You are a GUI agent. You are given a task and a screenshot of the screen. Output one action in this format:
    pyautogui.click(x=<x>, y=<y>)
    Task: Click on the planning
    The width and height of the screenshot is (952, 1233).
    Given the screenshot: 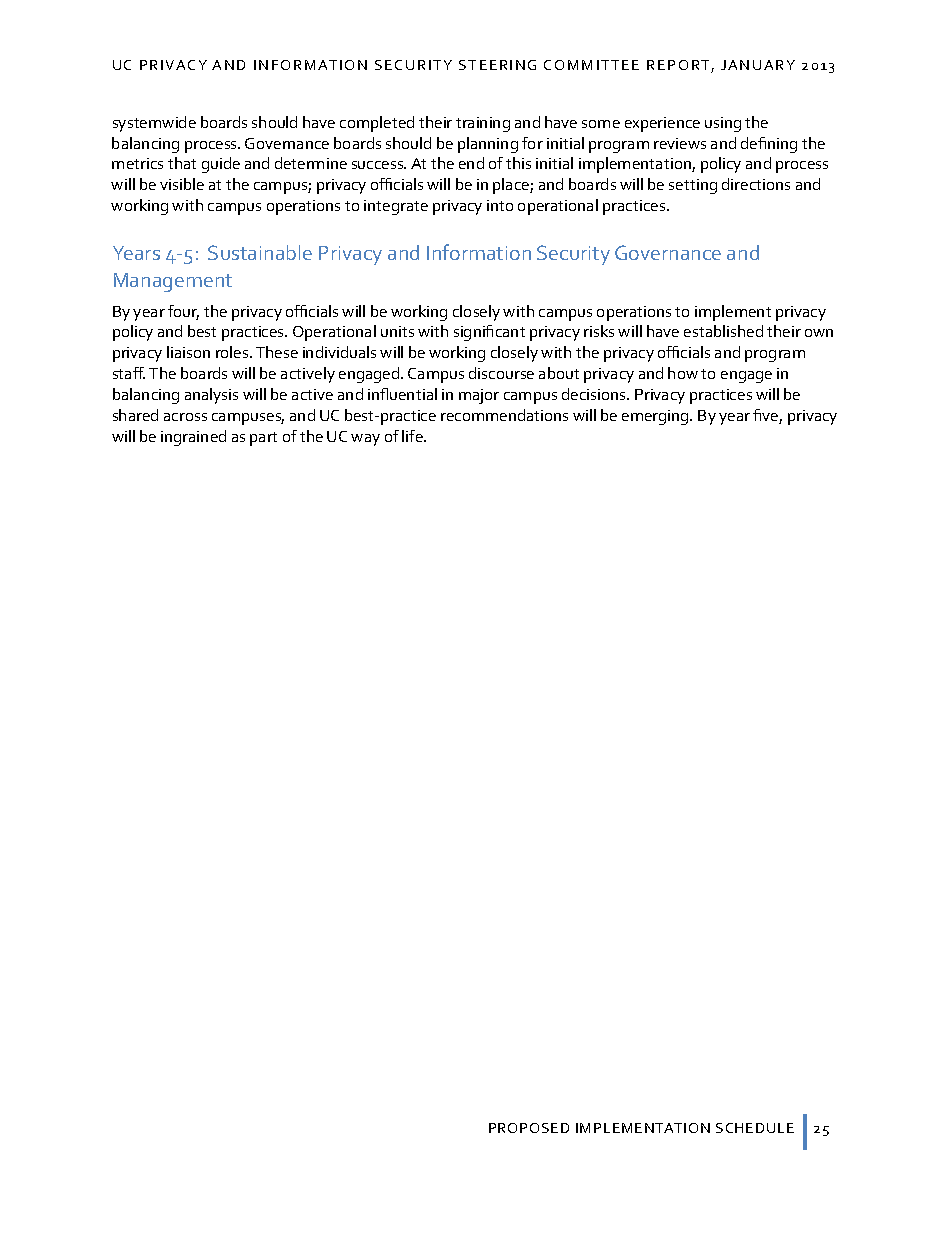 What is the action you would take?
    pyautogui.click(x=488, y=145)
